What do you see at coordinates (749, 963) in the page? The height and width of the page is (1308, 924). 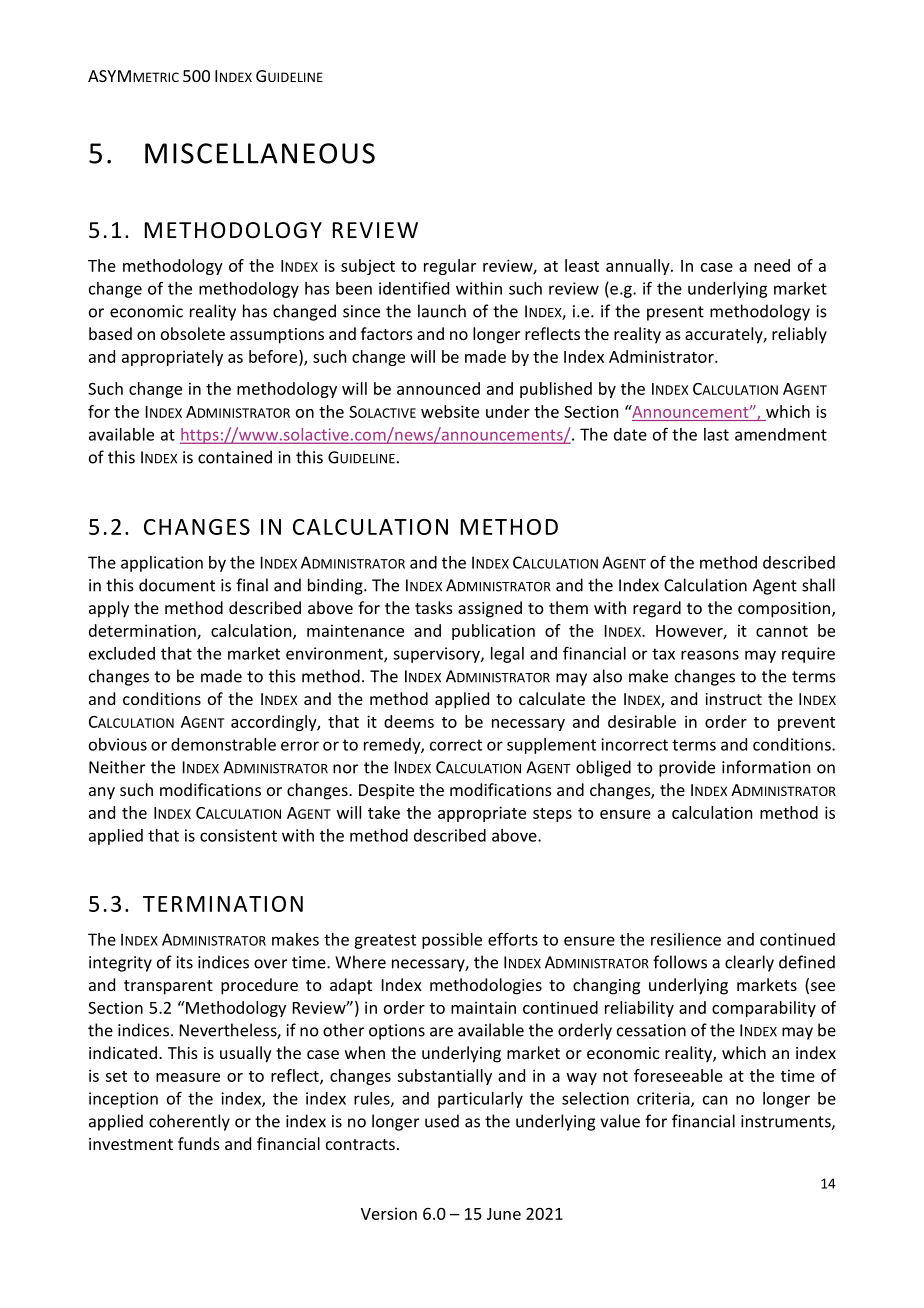 I see `clearly` at bounding box center [749, 963].
